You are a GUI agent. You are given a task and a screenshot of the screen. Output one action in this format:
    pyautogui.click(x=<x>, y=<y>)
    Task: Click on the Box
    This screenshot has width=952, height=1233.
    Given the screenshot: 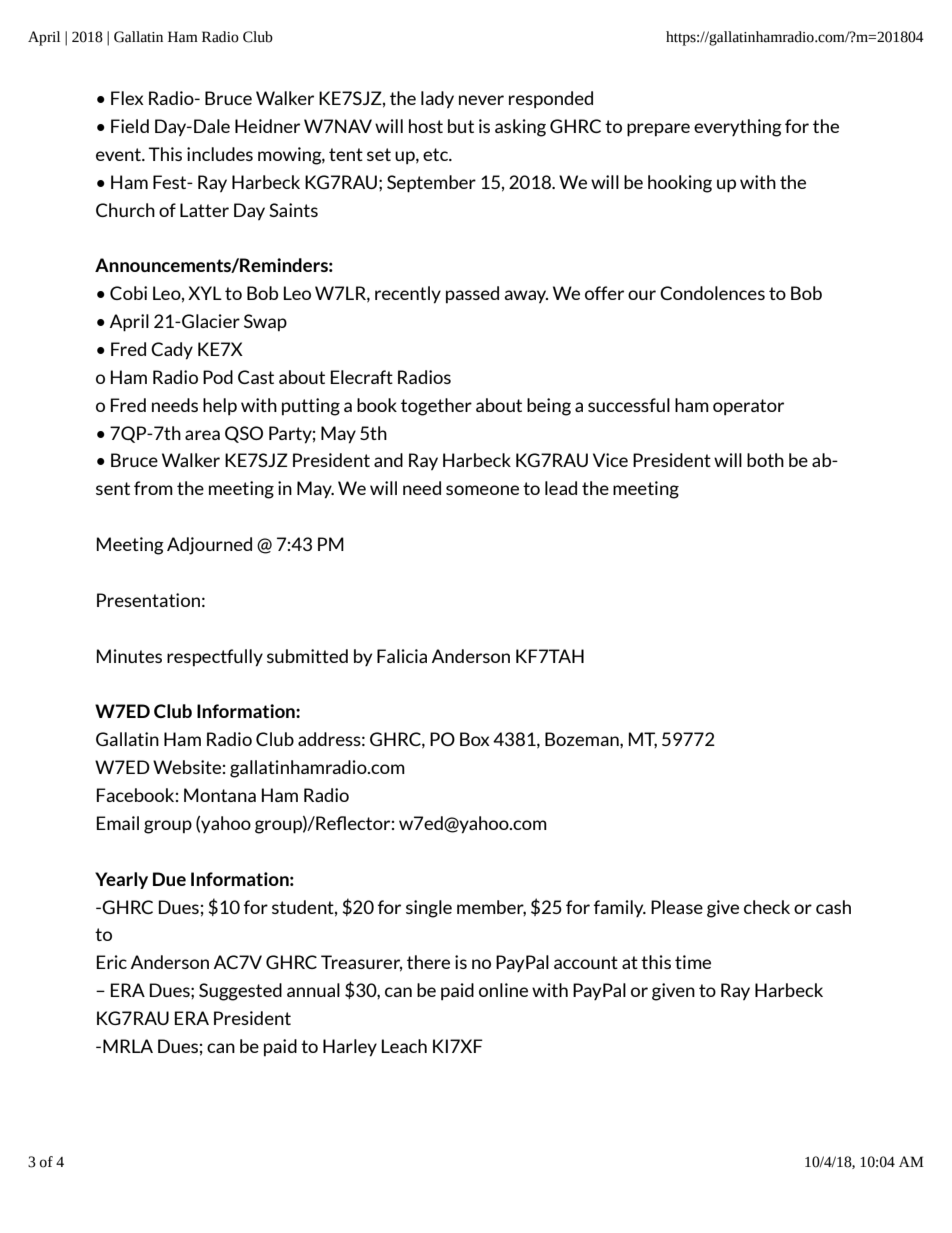 What is the action you would take?
    pyautogui.click(x=475, y=739)
